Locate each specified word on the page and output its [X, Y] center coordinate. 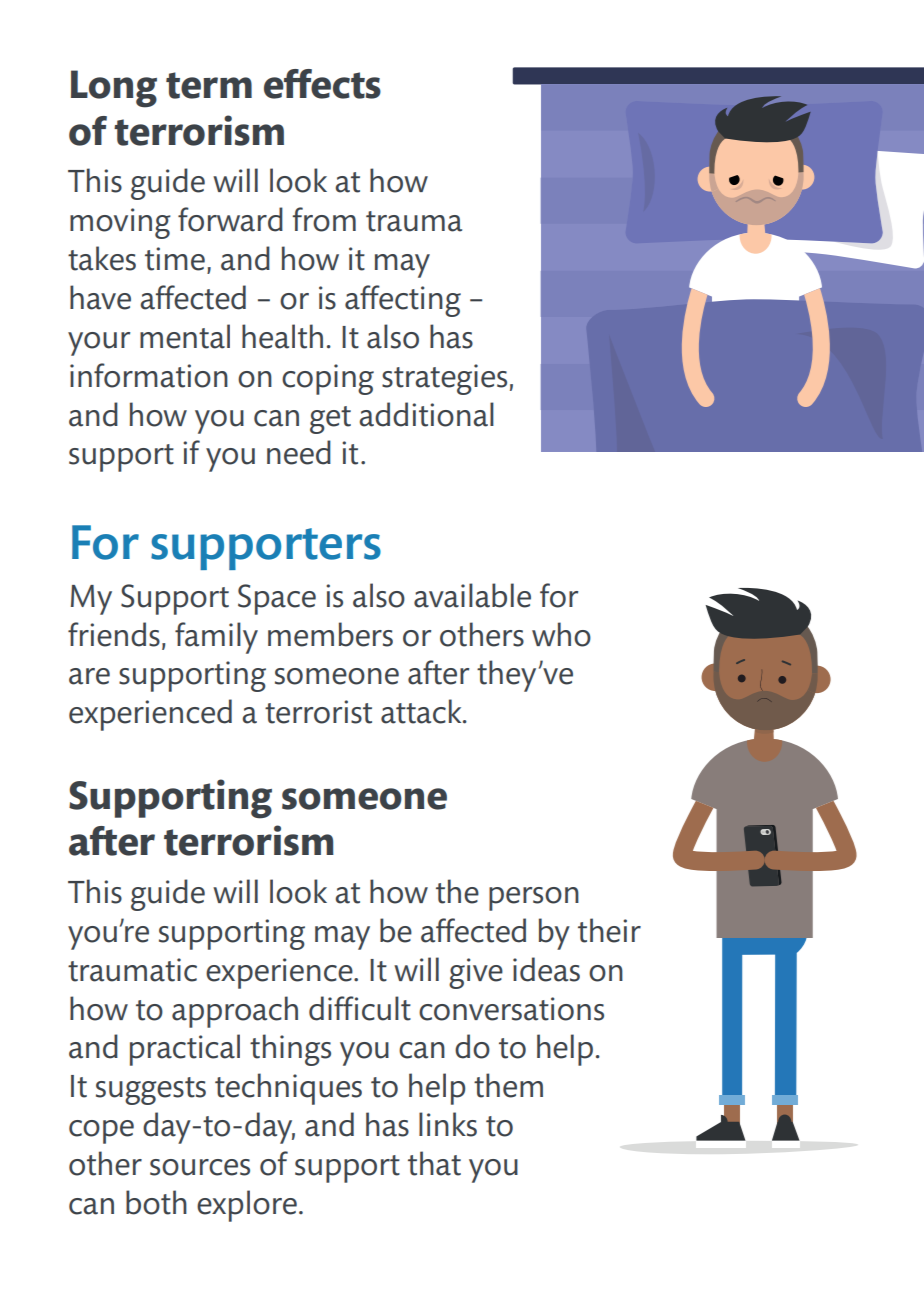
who [561, 634]
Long [114, 89]
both [156, 1202]
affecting [403, 301]
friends [114, 634]
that [434, 1163]
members [330, 634]
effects [322, 84]
